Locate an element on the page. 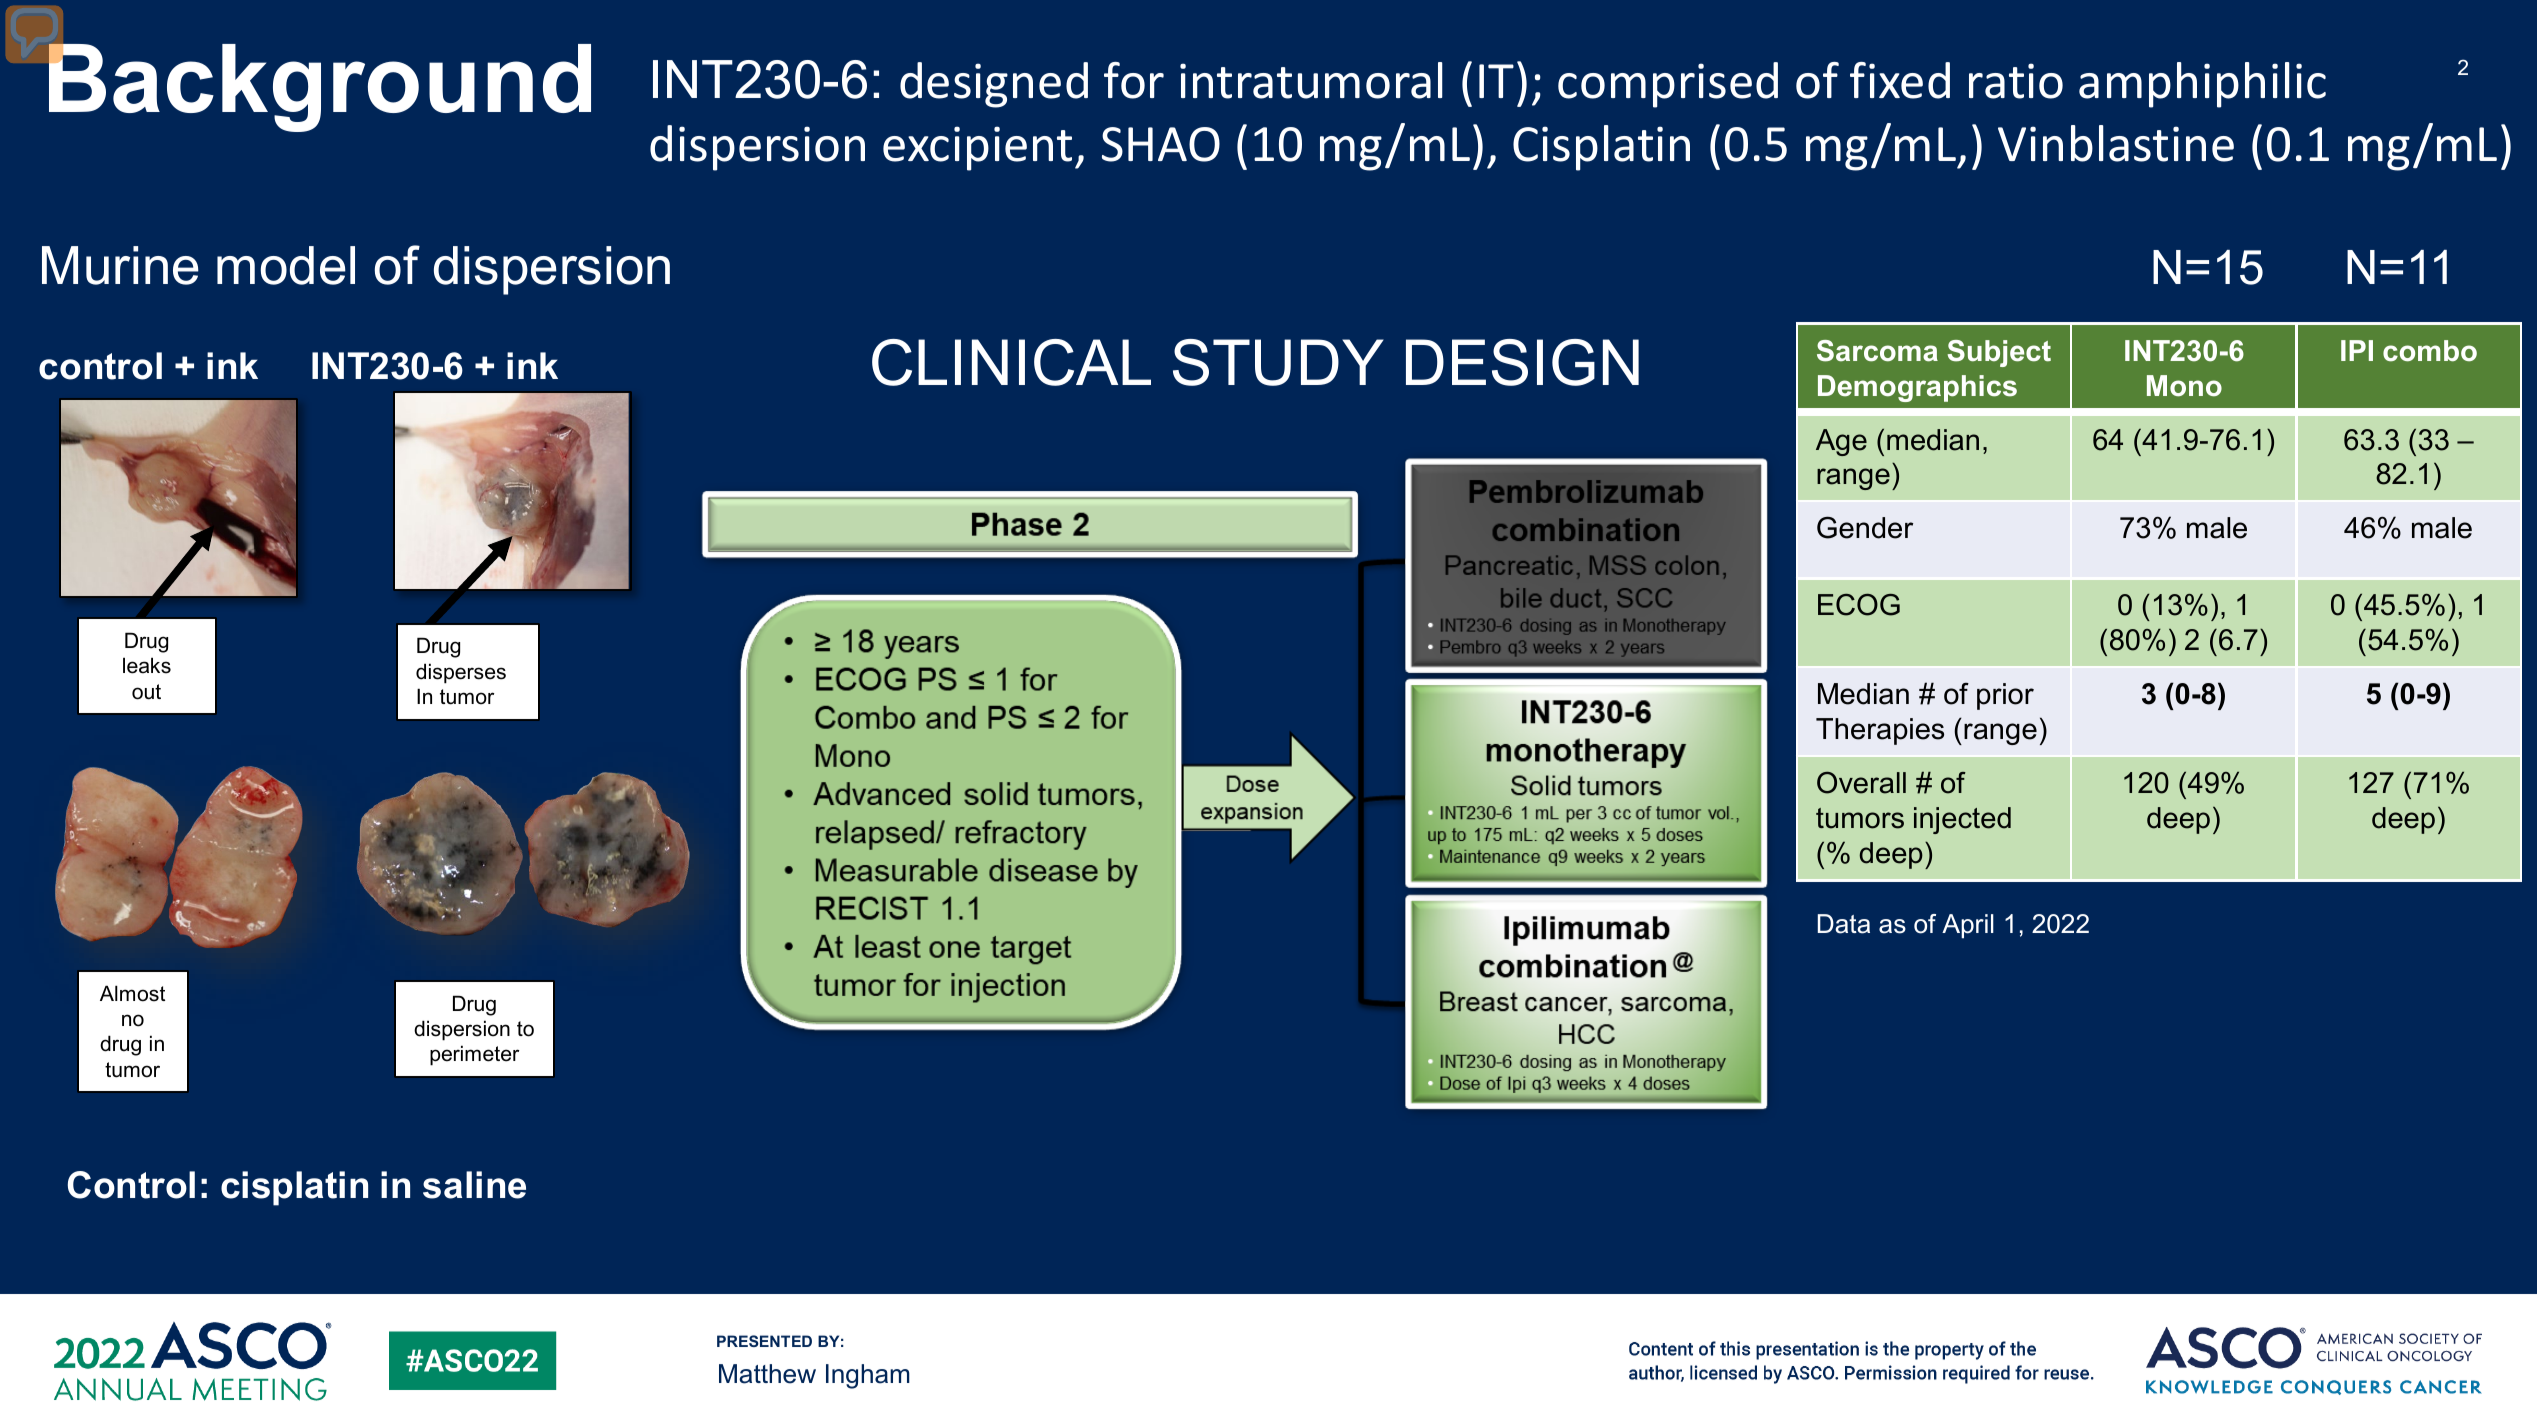 The width and height of the image is (2537, 1427). PRESENTED is located at coordinates (764, 1341).
